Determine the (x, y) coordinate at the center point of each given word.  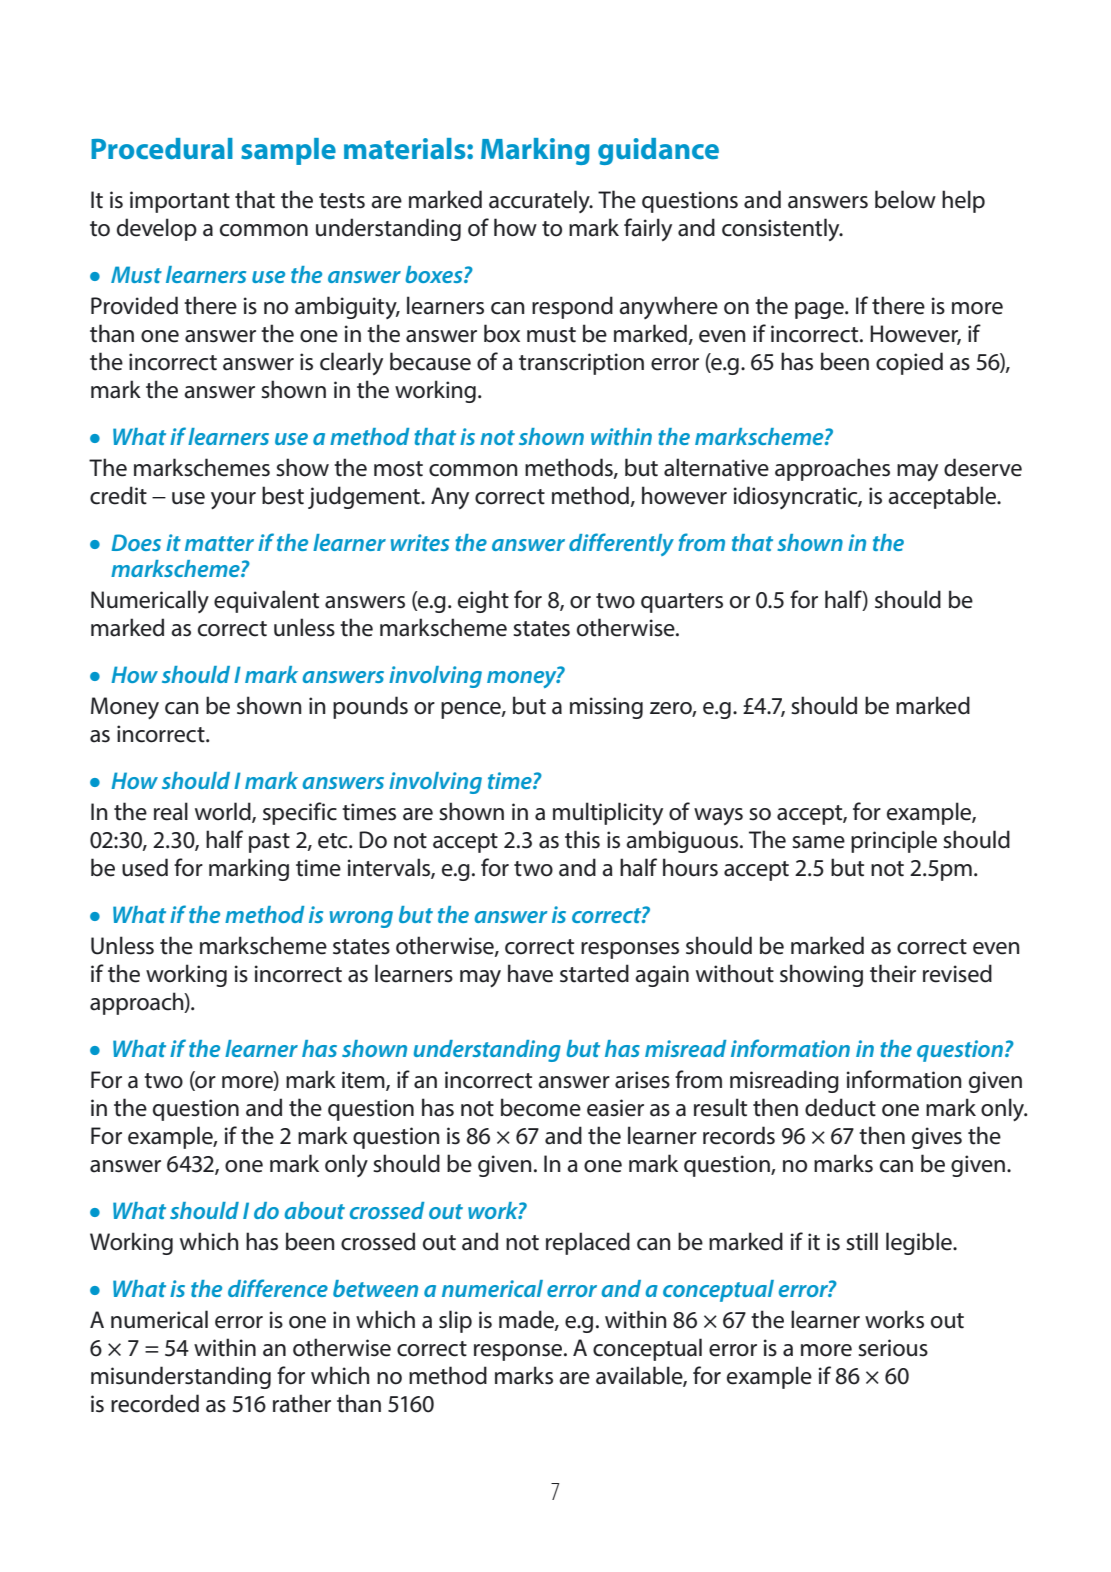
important (180, 202)
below (905, 199)
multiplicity (608, 813)
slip (455, 1321)
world (224, 812)
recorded (155, 1403)
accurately (540, 201)
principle (894, 841)
